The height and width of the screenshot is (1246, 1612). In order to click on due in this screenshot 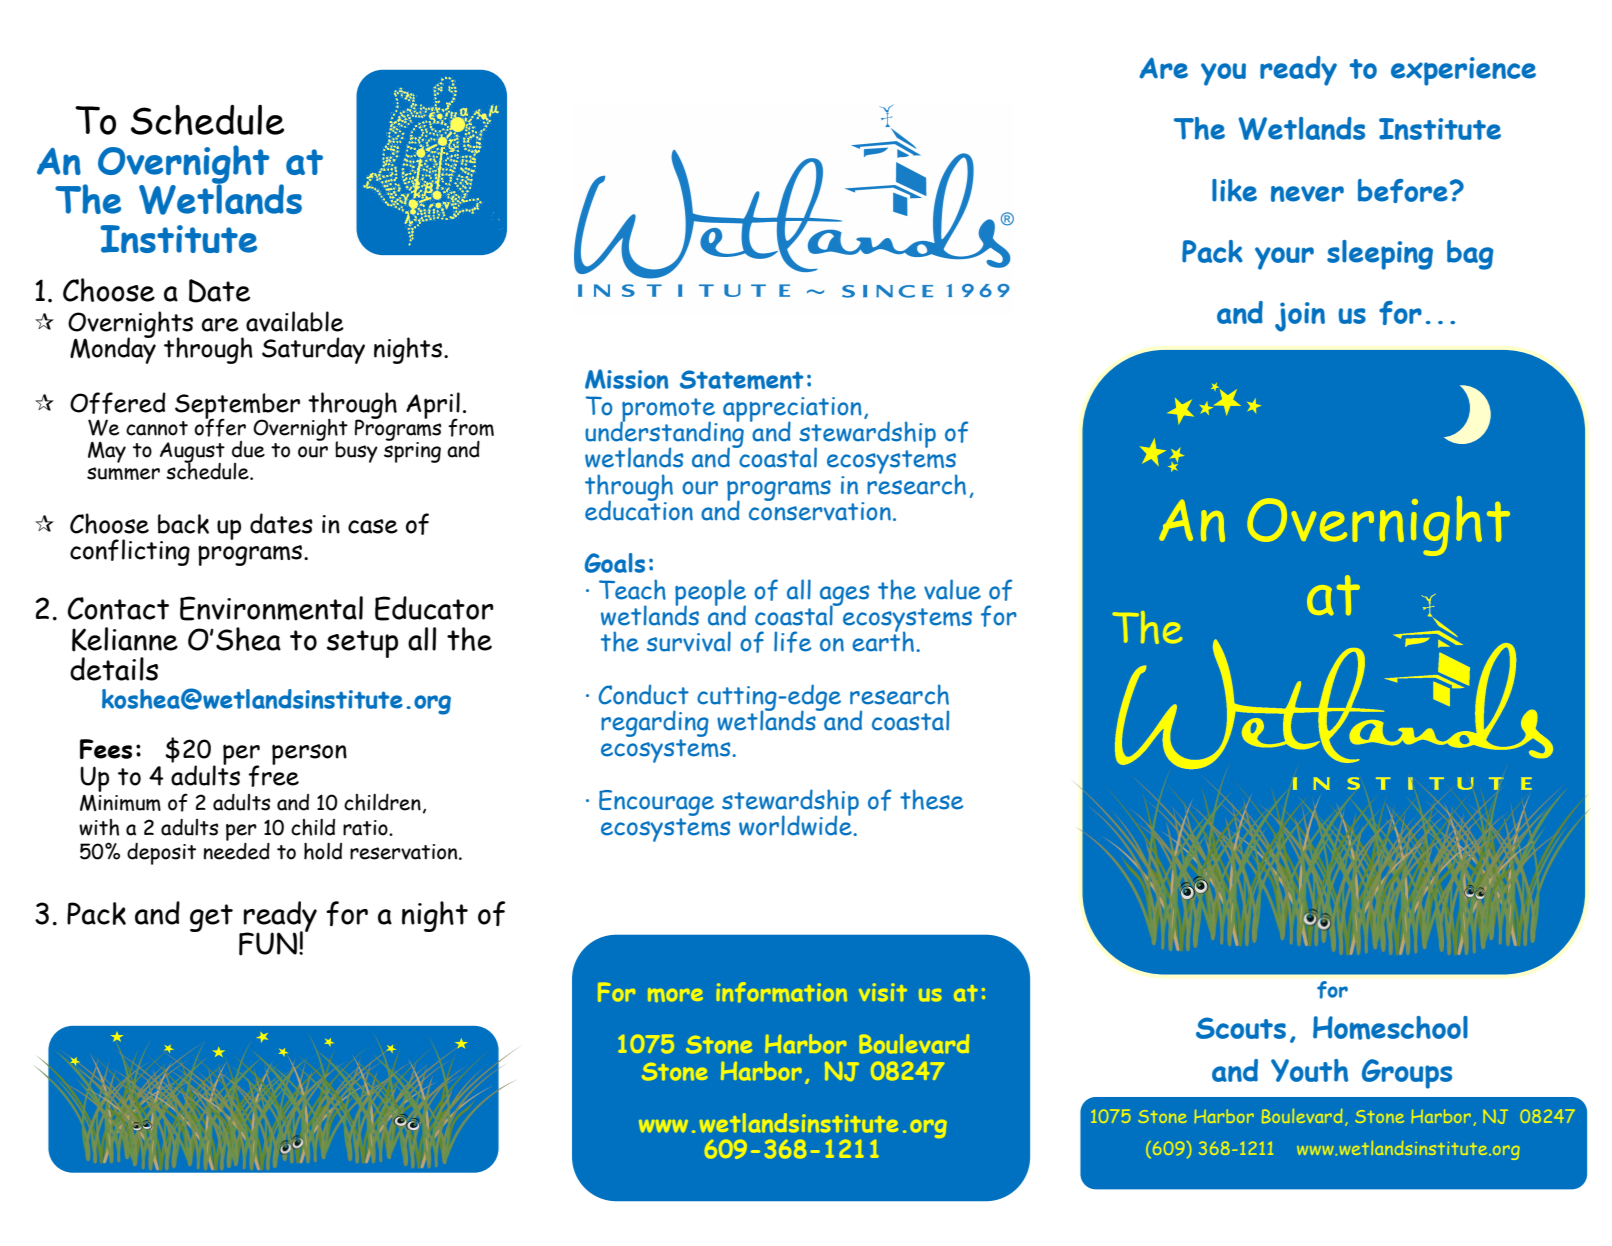, I will do `click(248, 449)`.
